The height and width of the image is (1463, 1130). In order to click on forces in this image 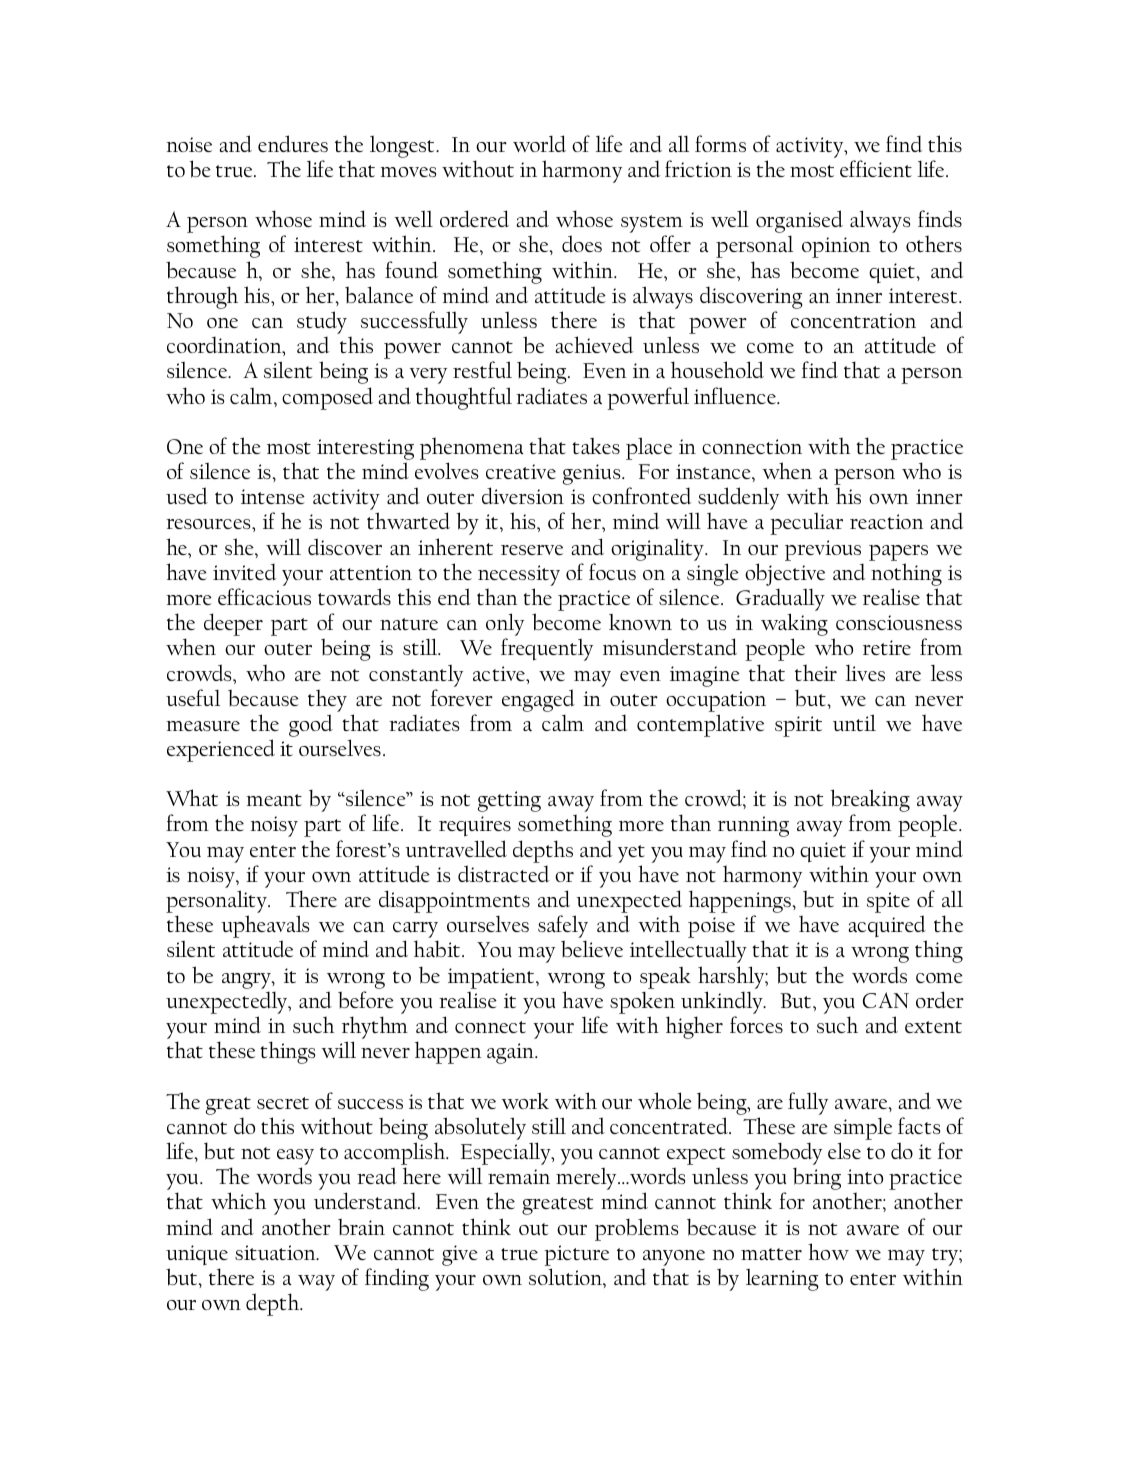, I will do `click(756, 1024)`.
